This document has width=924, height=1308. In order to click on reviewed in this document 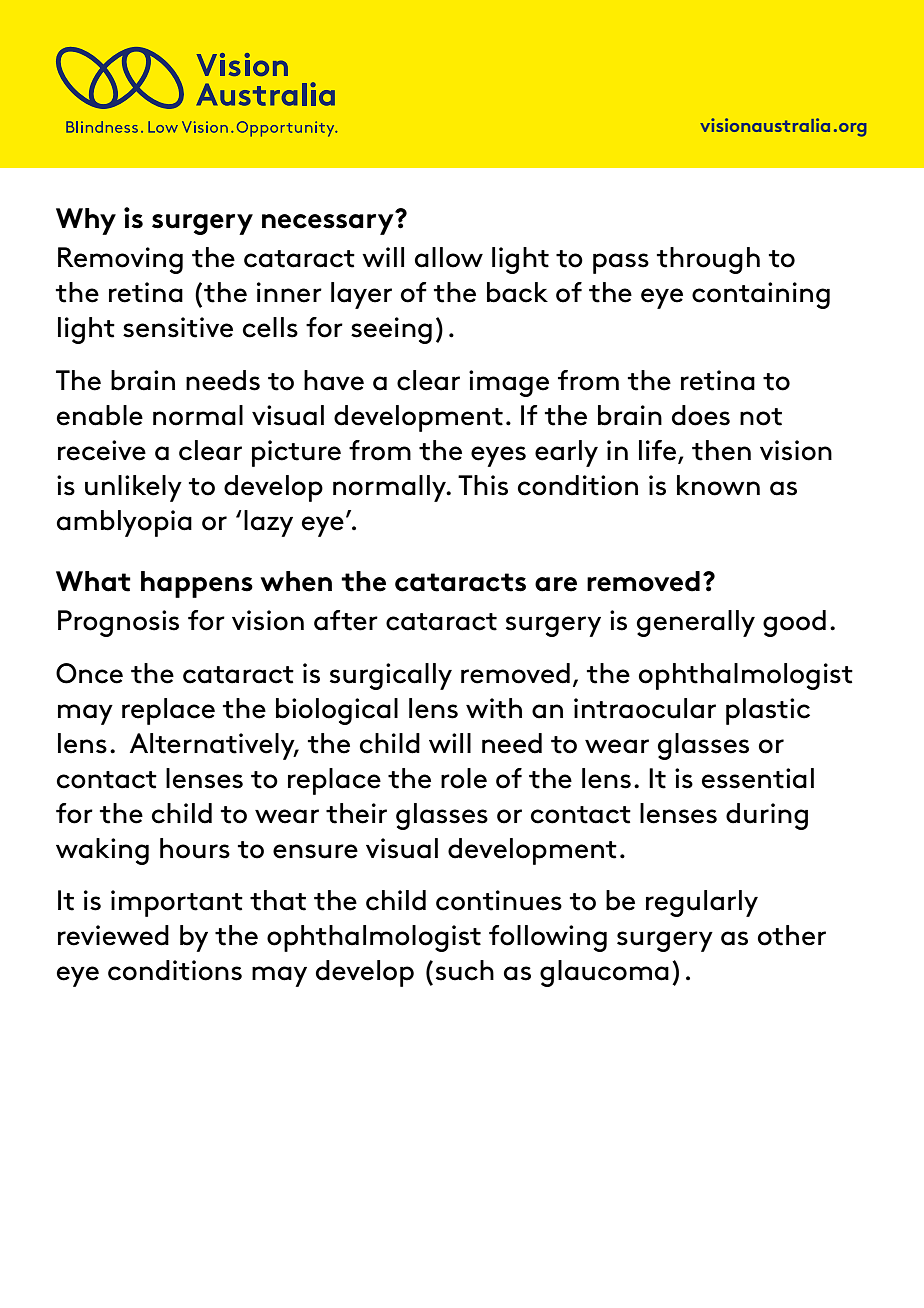, I will do `click(113, 935)`.
